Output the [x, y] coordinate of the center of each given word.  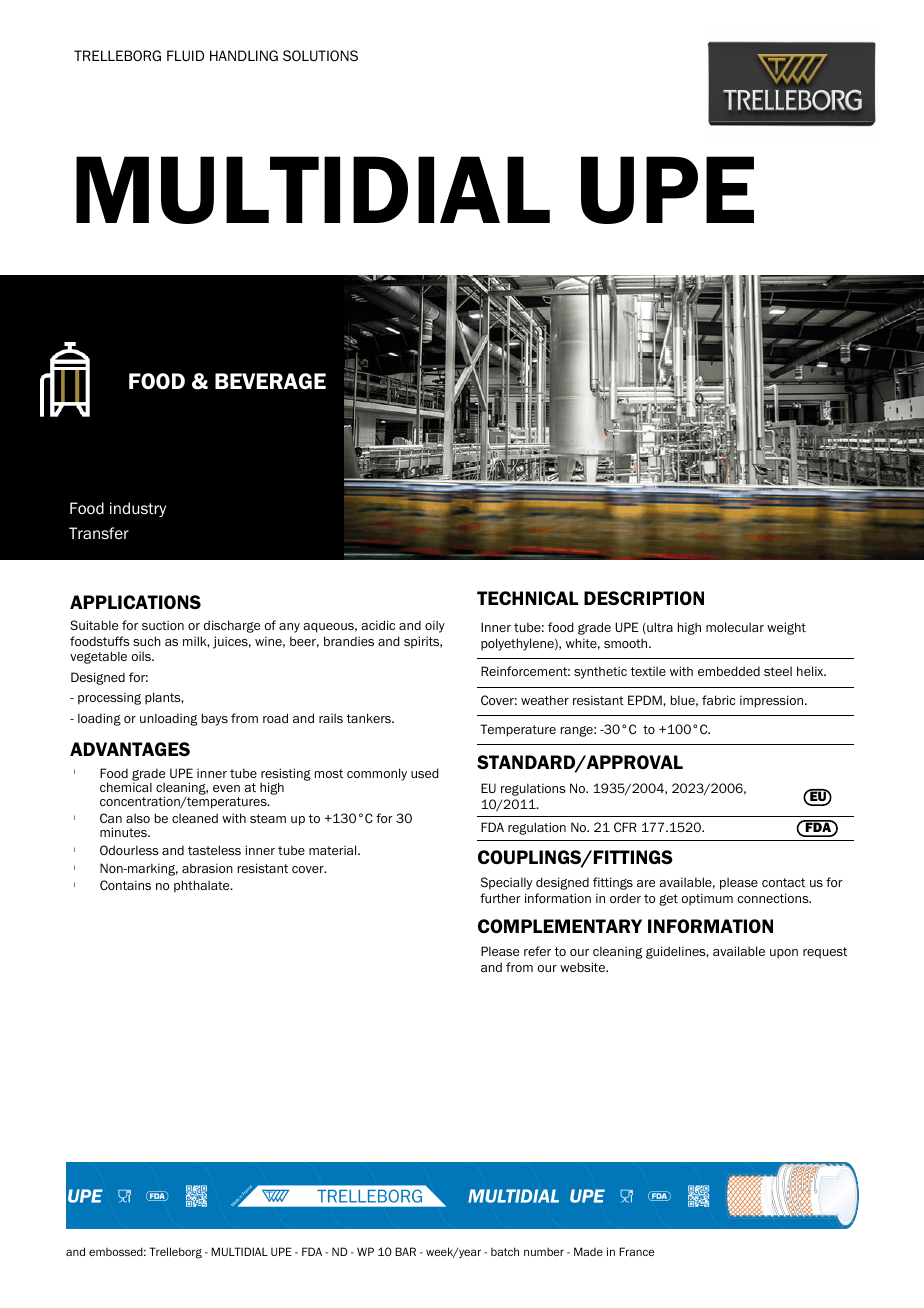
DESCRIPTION [644, 598]
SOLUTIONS [320, 56]
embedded [729, 671]
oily [435, 626]
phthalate [203, 886]
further [500, 898]
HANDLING [244, 56]
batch [505, 1251]
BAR [405, 1251]
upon [784, 954]
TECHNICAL [527, 598]
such [147, 641]
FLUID [185, 55]
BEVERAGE [270, 381]
